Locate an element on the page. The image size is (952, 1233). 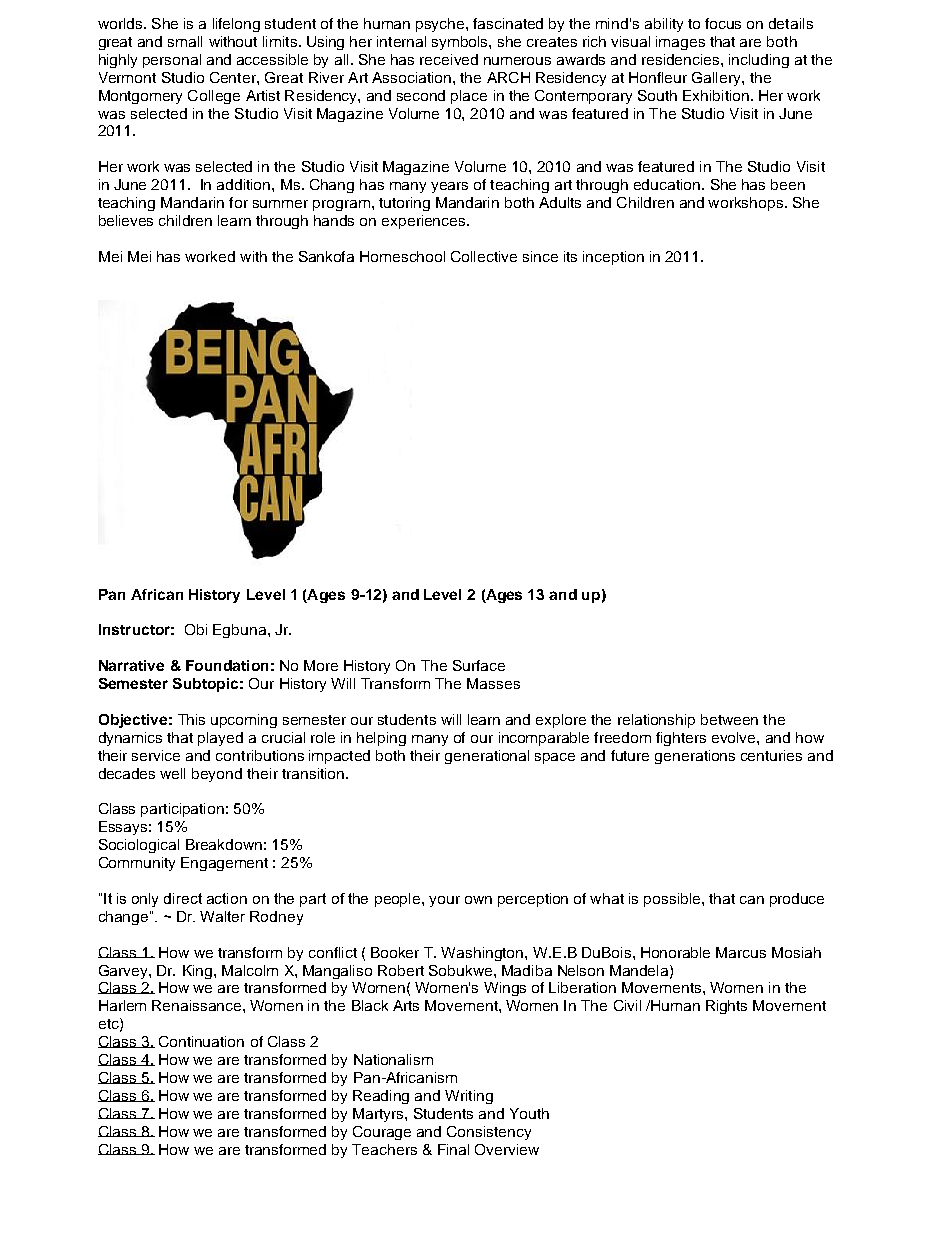
Gallery is located at coordinates (717, 79).
